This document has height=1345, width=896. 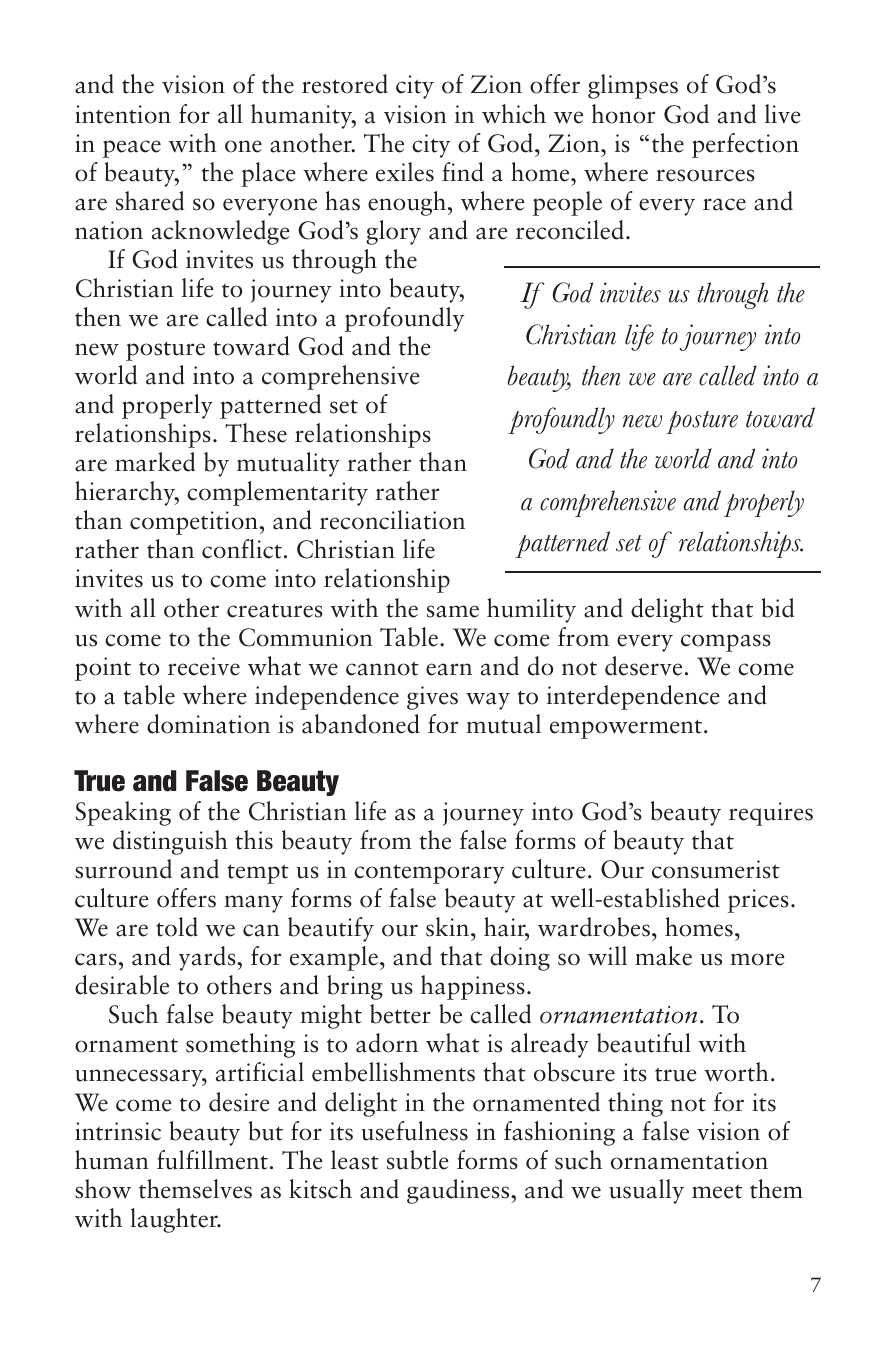 What do you see at coordinates (716, 869) in the document?
I see `consumerist` at bounding box center [716, 869].
